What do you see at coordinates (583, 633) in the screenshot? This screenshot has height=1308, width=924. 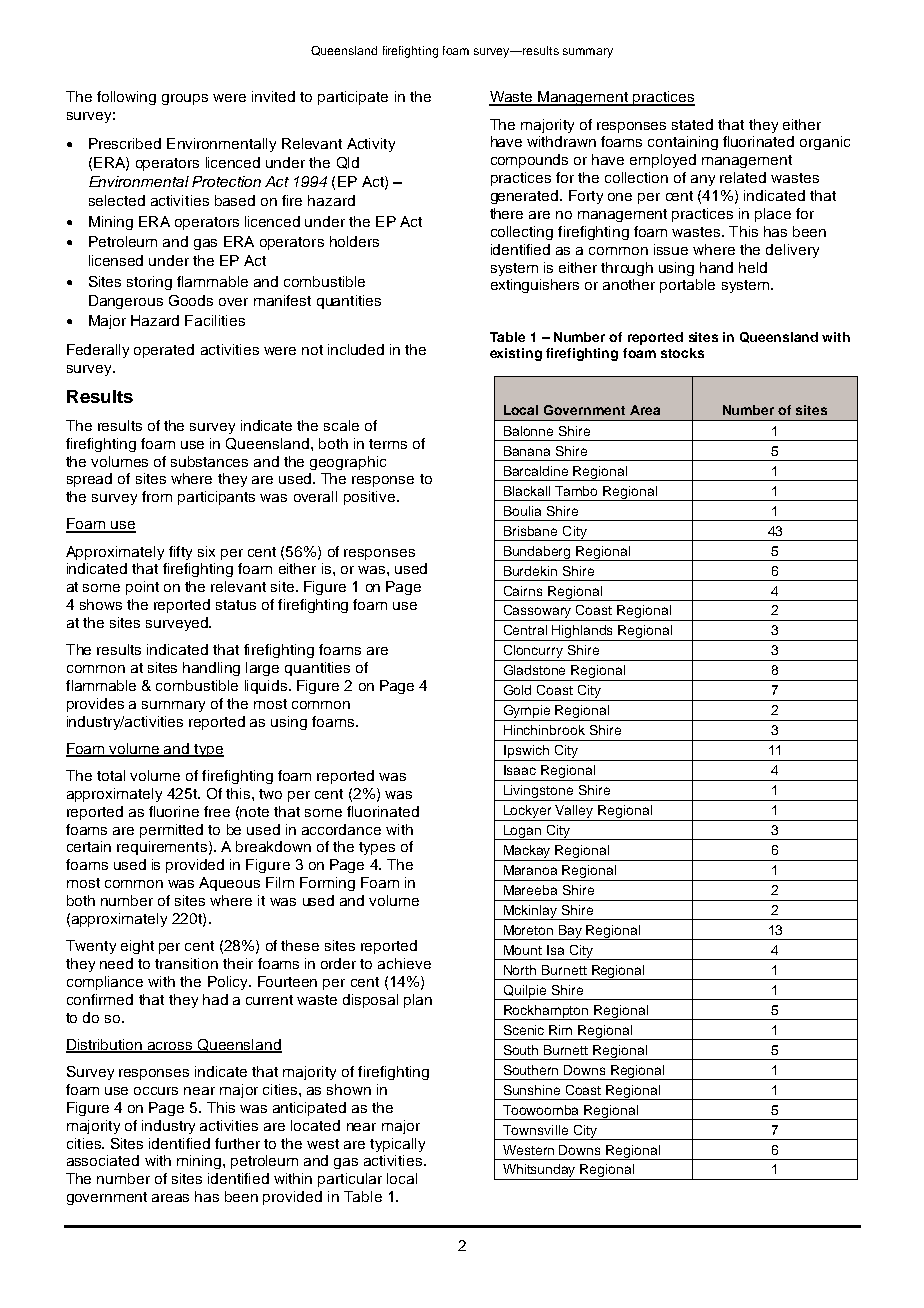 I see `Highlands` at bounding box center [583, 633].
